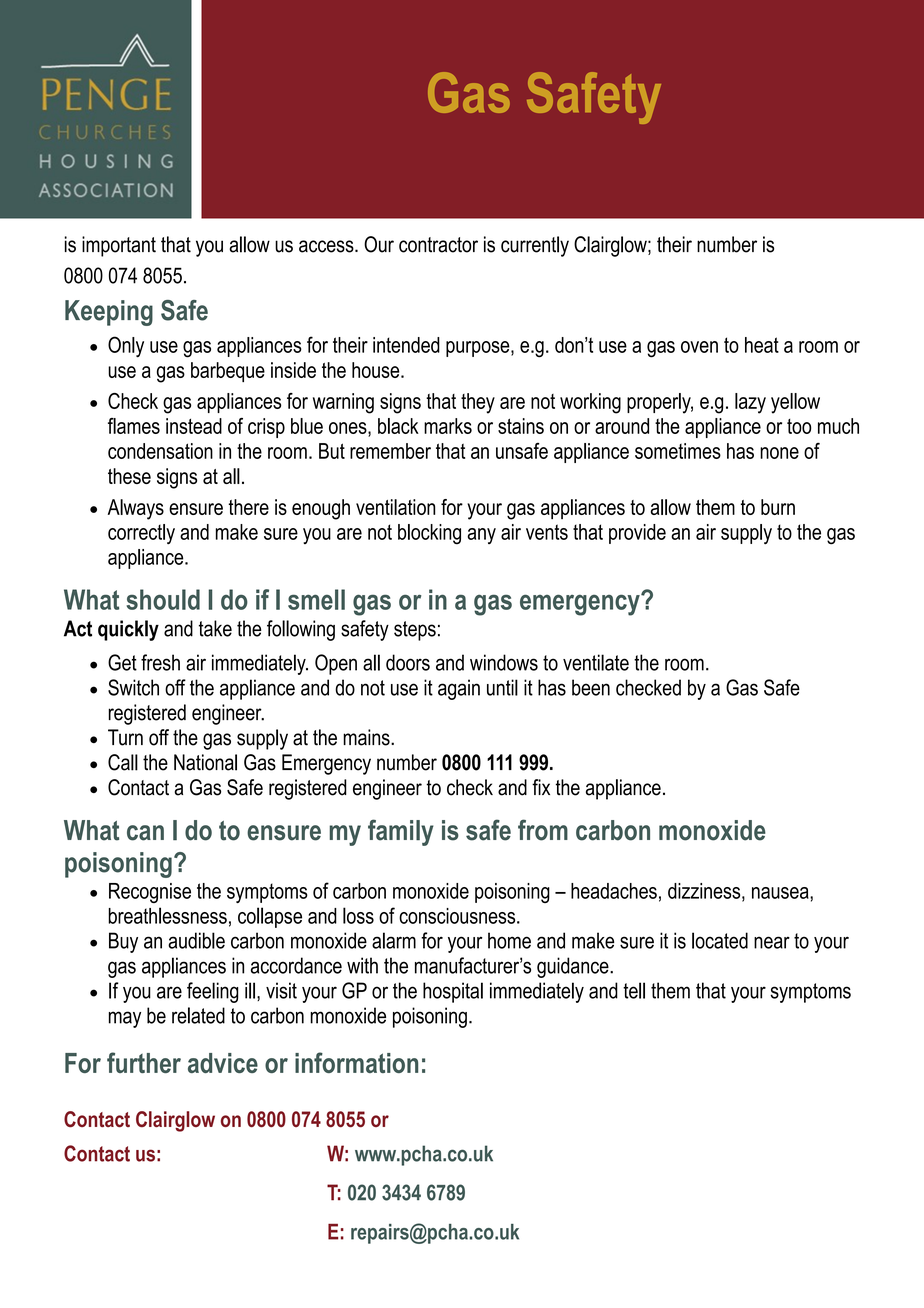  Describe the element at coordinates (762, 345) in the document. I see `heat` at that location.
